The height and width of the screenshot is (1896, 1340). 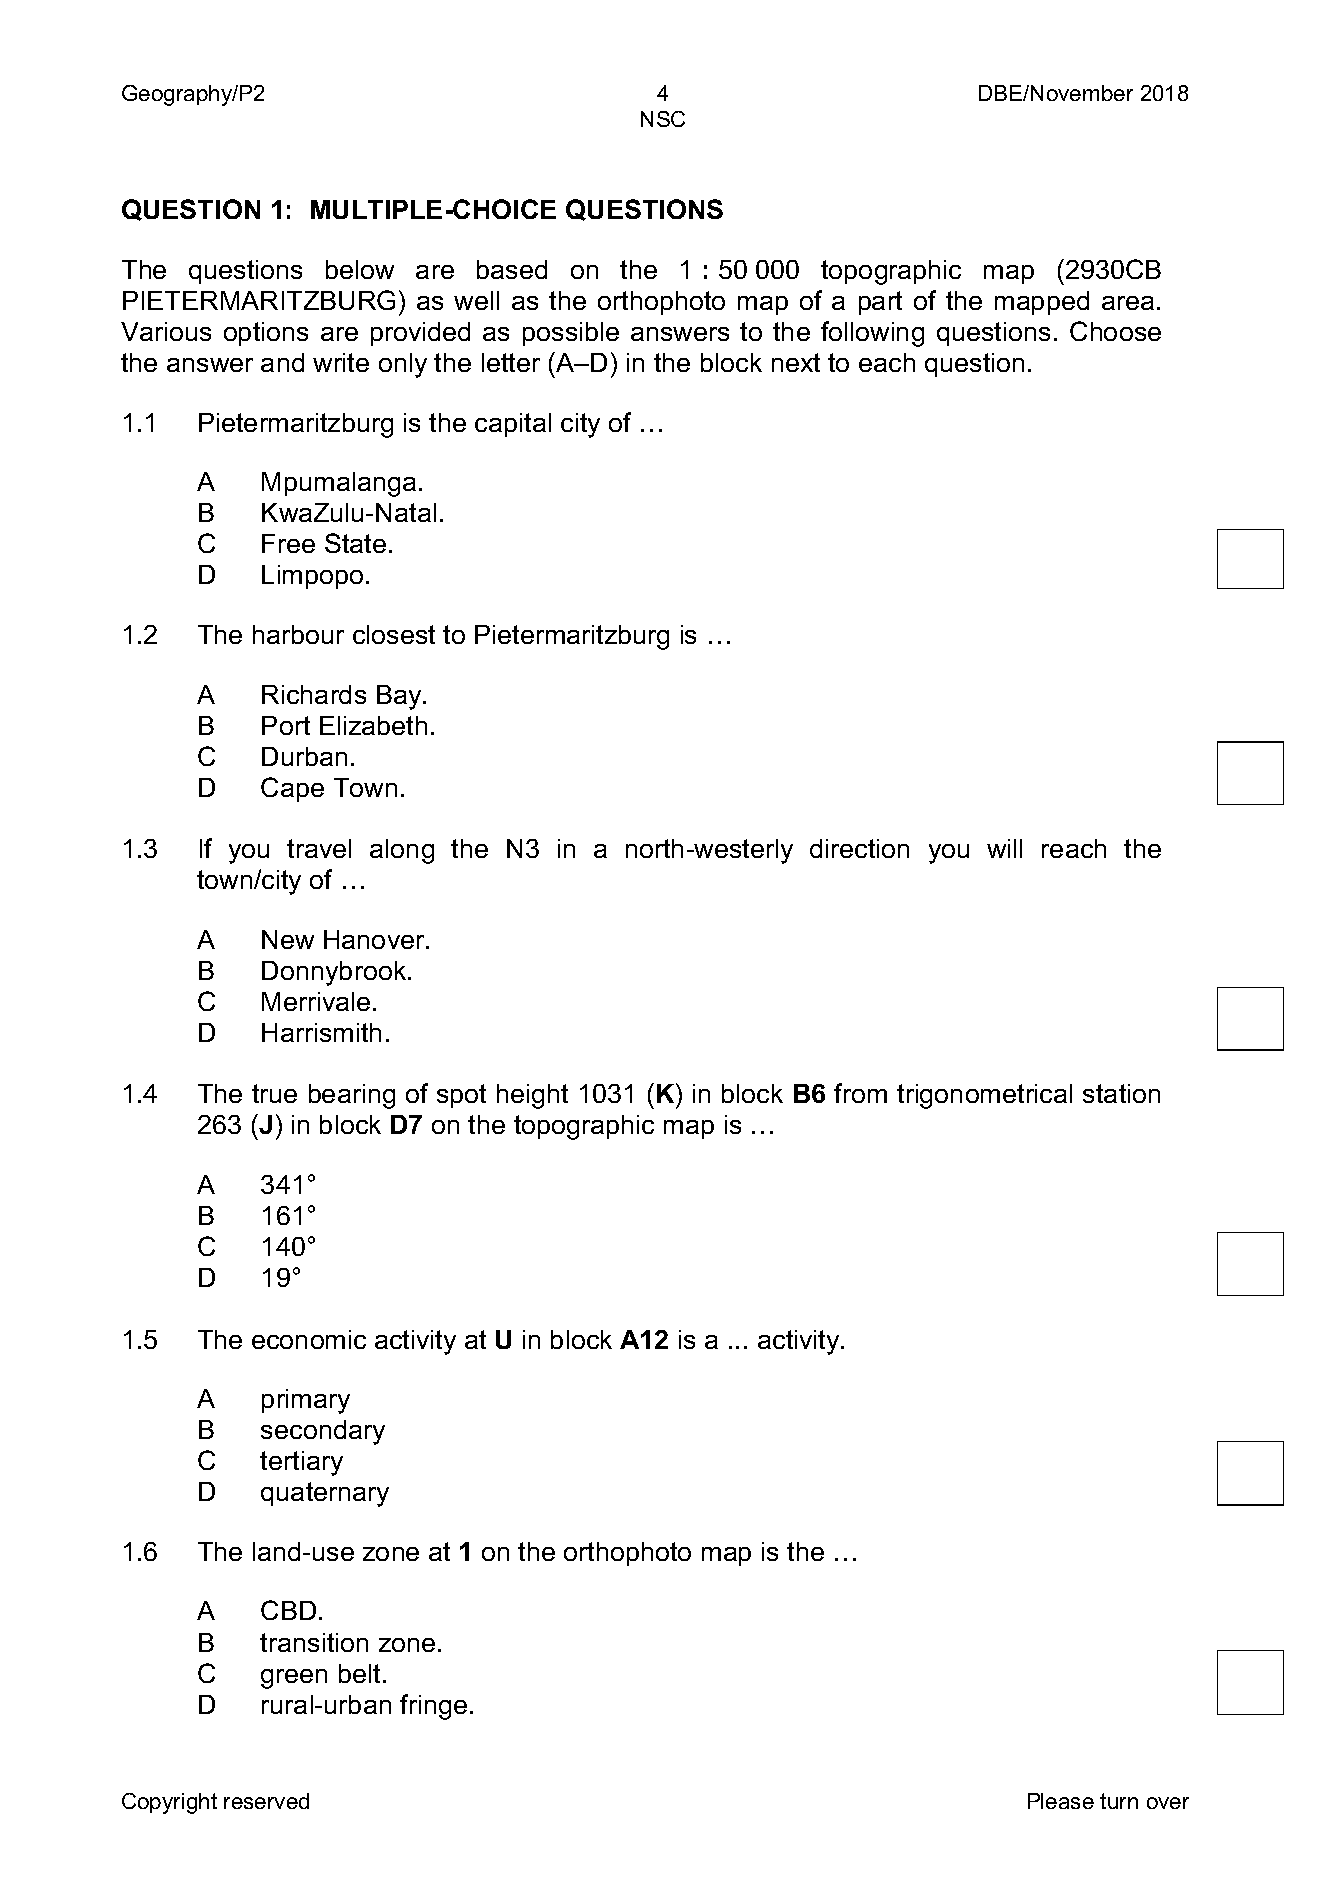 What do you see at coordinates (360, 269) in the screenshot?
I see `below` at bounding box center [360, 269].
